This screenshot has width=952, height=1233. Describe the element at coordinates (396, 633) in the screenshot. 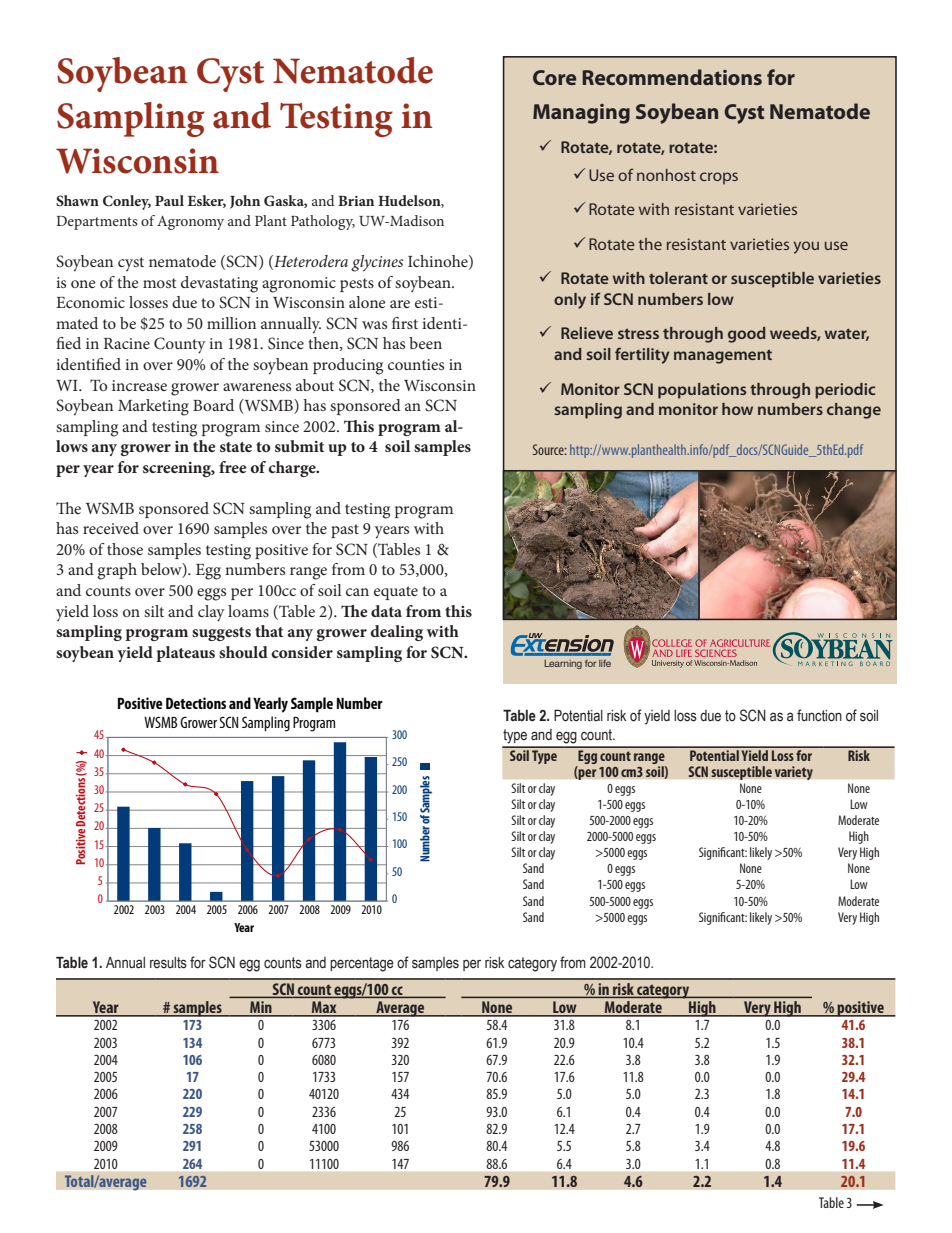

I see `dealing` at that location.
